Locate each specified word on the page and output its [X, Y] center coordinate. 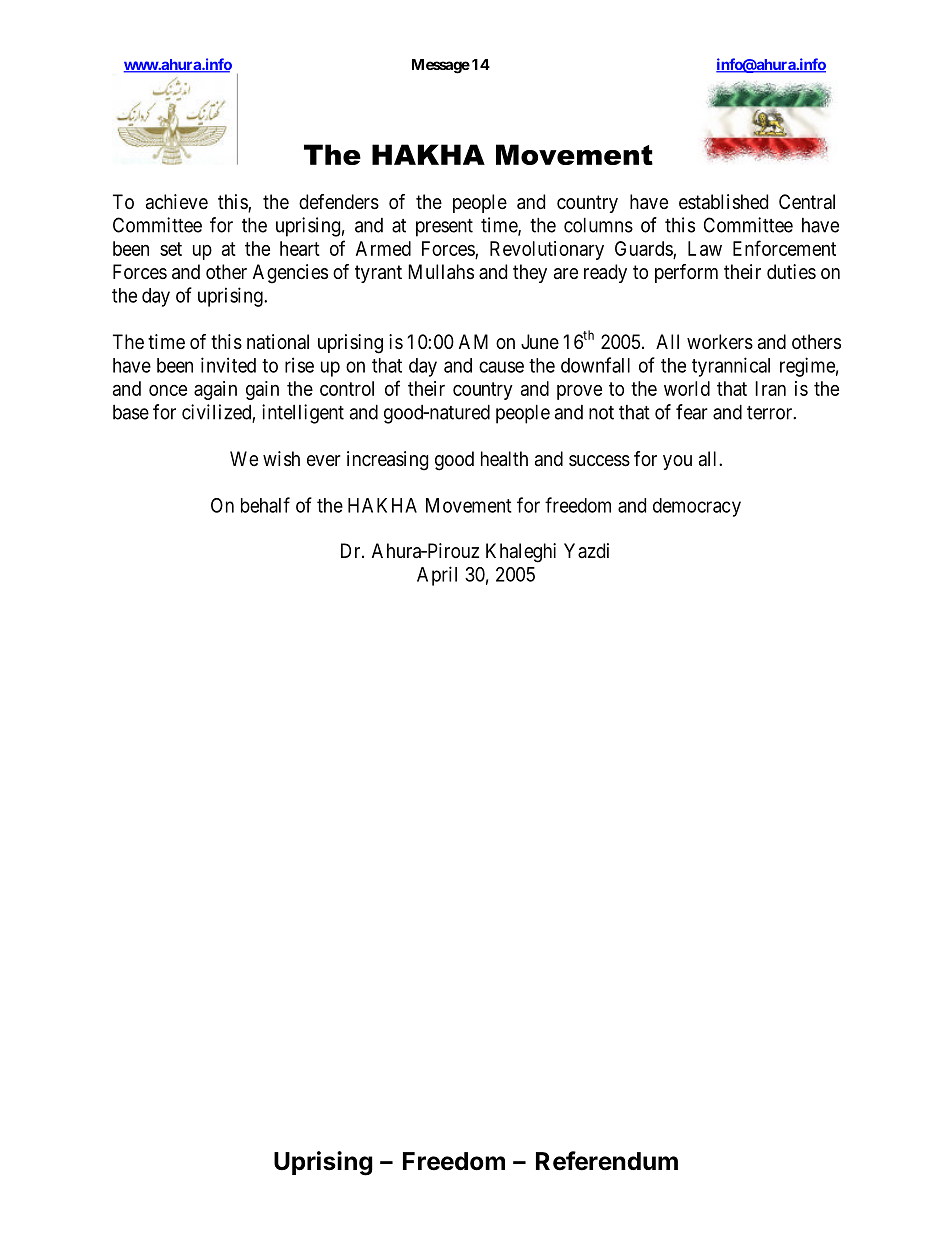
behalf [265, 505]
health [504, 459]
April [437, 576]
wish [281, 459]
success [599, 461]
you [677, 462]
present [444, 228]
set [171, 249]
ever [324, 461]
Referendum [607, 1161]
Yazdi [586, 551]
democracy [697, 507]
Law [705, 248]
